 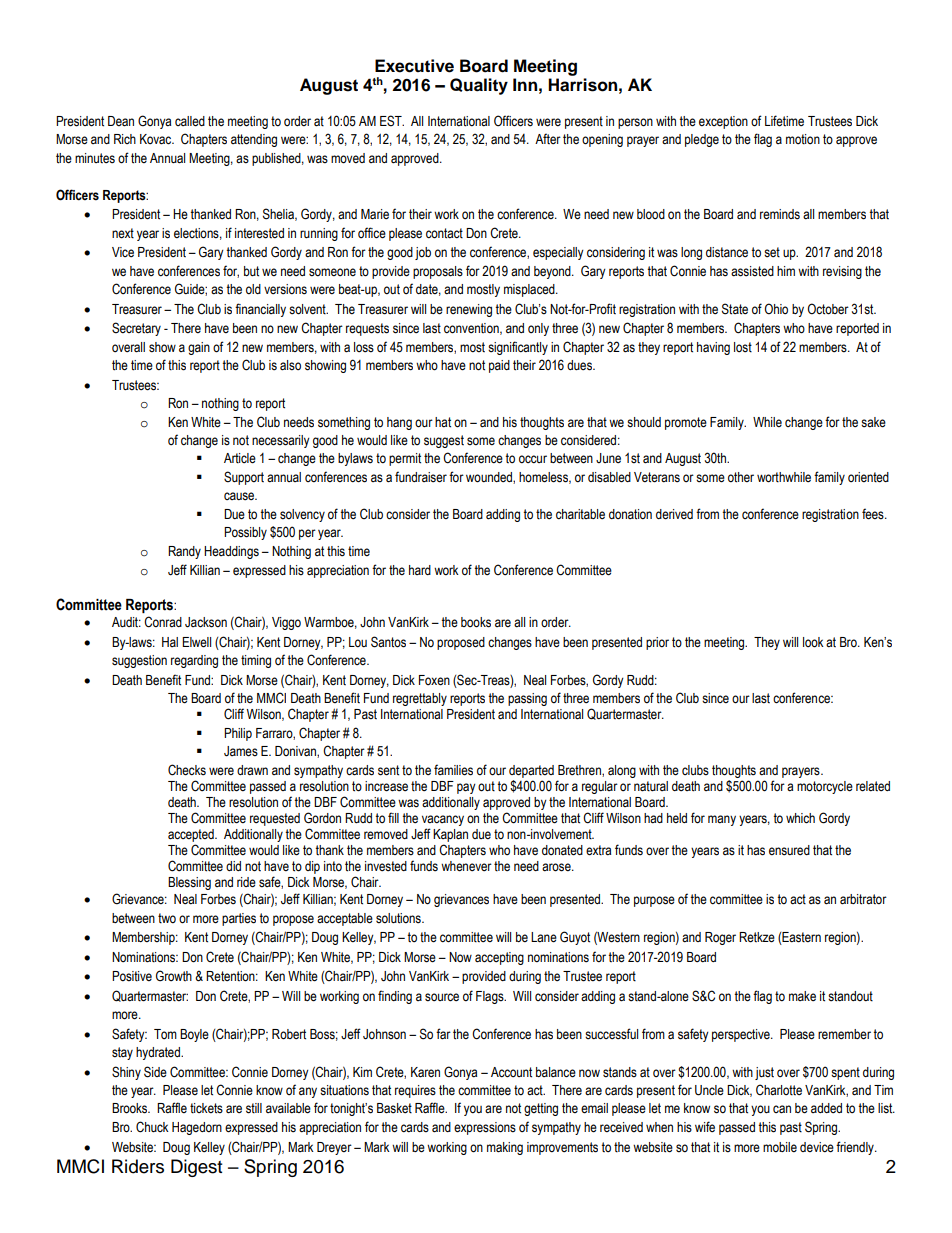 I want to click on motion, so click(x=803, y=139).
